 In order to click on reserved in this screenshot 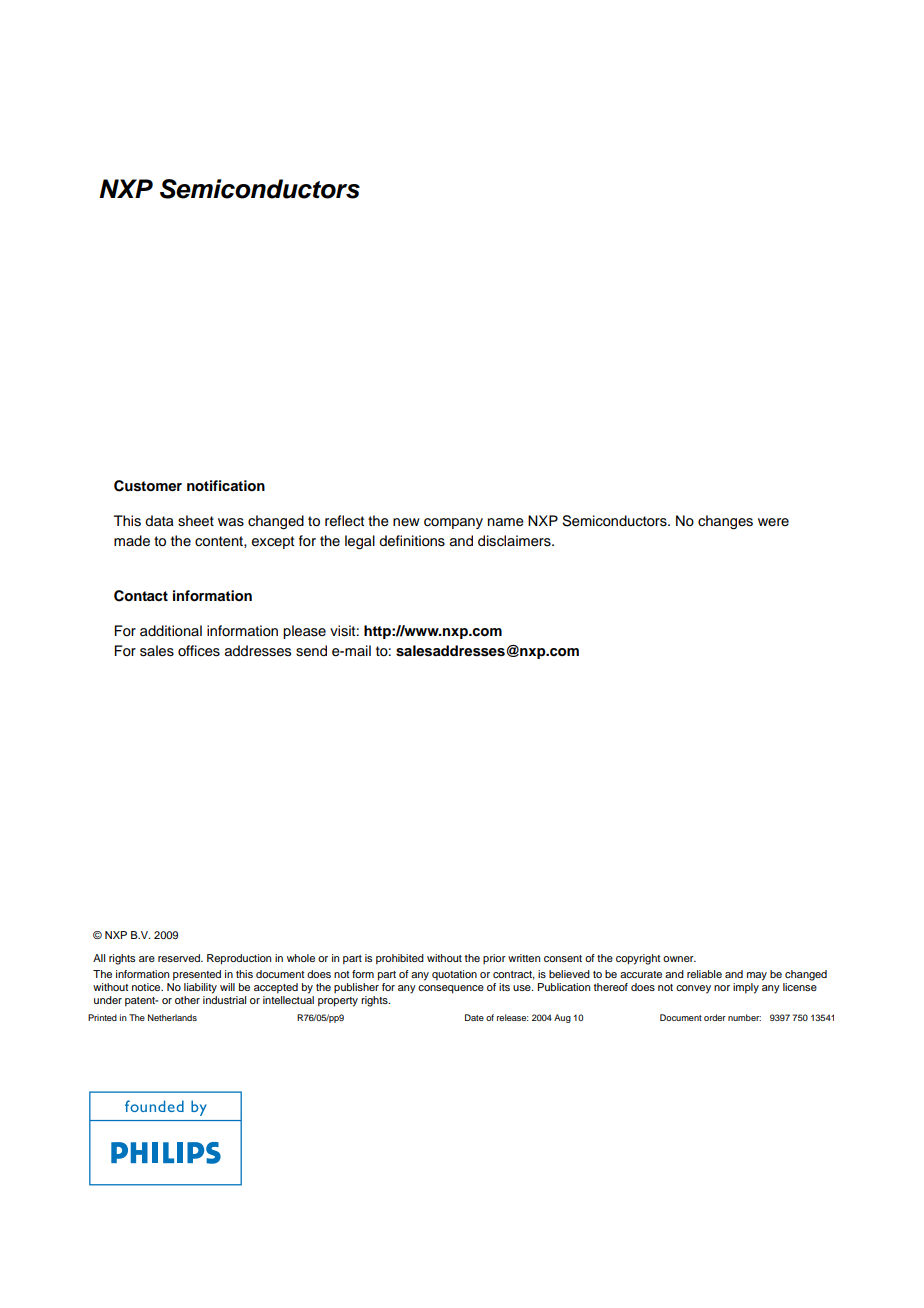, I will do `click(180, 958)`.
